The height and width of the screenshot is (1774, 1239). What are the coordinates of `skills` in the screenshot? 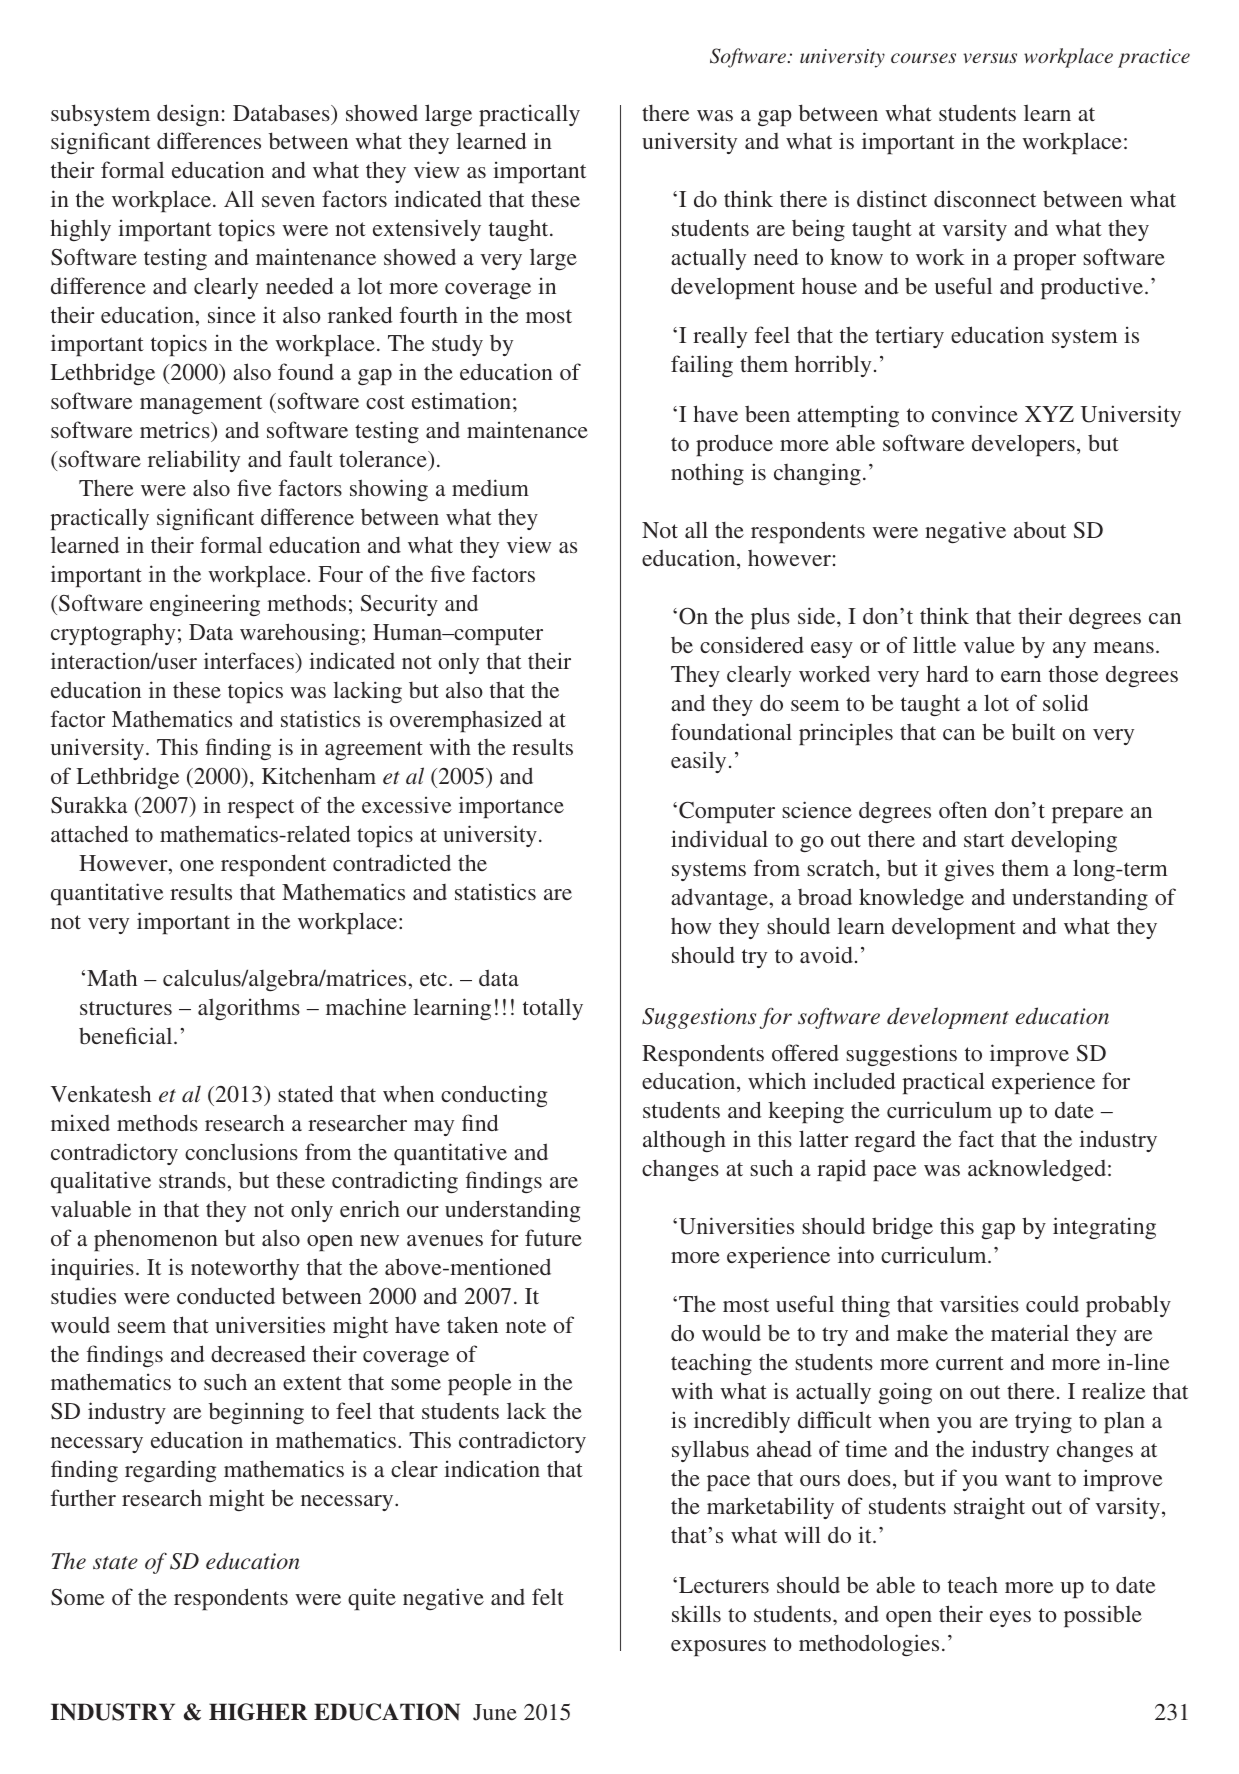 It's located at (696, 1613).
